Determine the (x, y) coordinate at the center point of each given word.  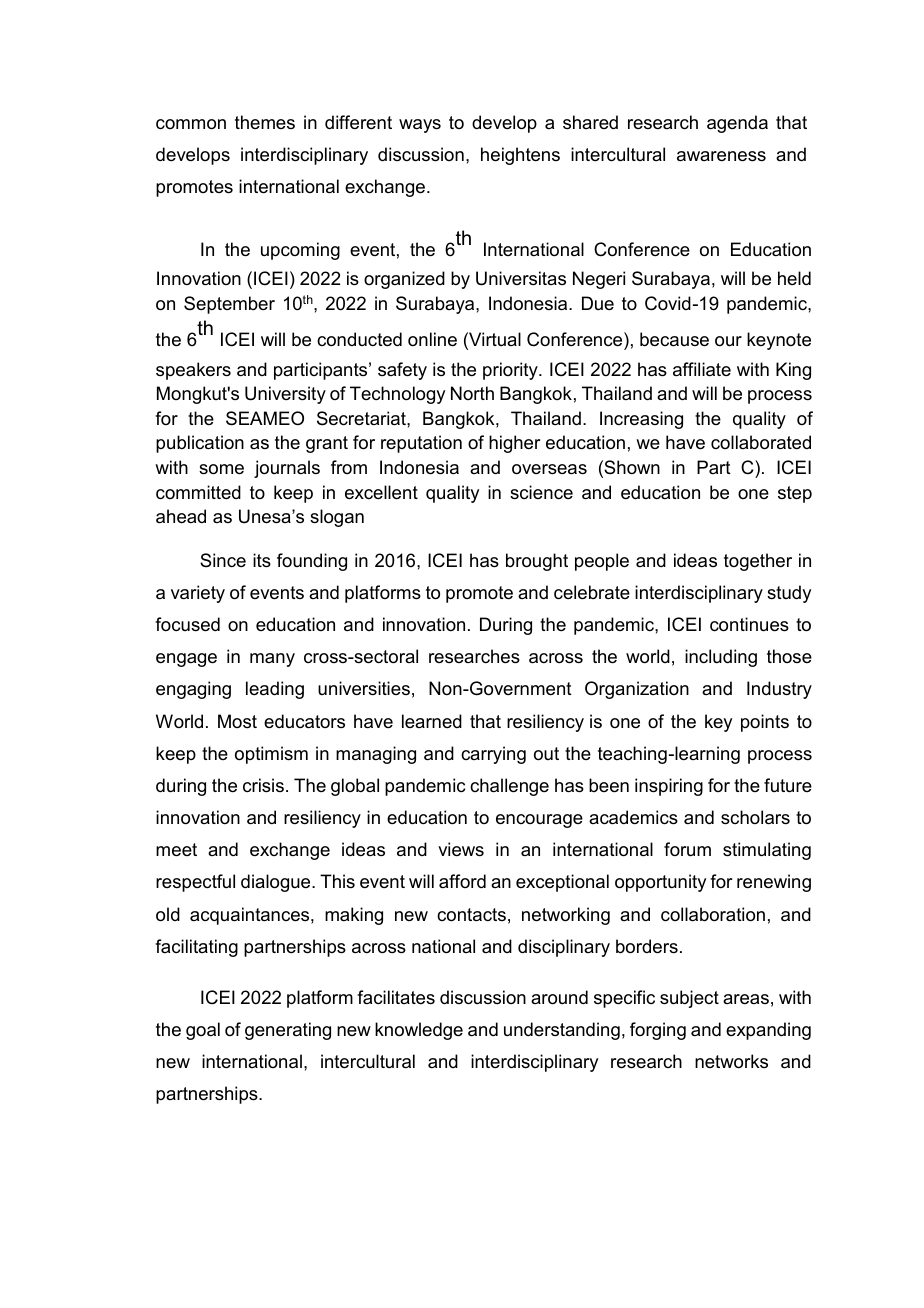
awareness (721, 156)
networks (731, 1061)
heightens (520, 156)
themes (265, 122)
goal (203, 1031)
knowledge (419, 1031)
